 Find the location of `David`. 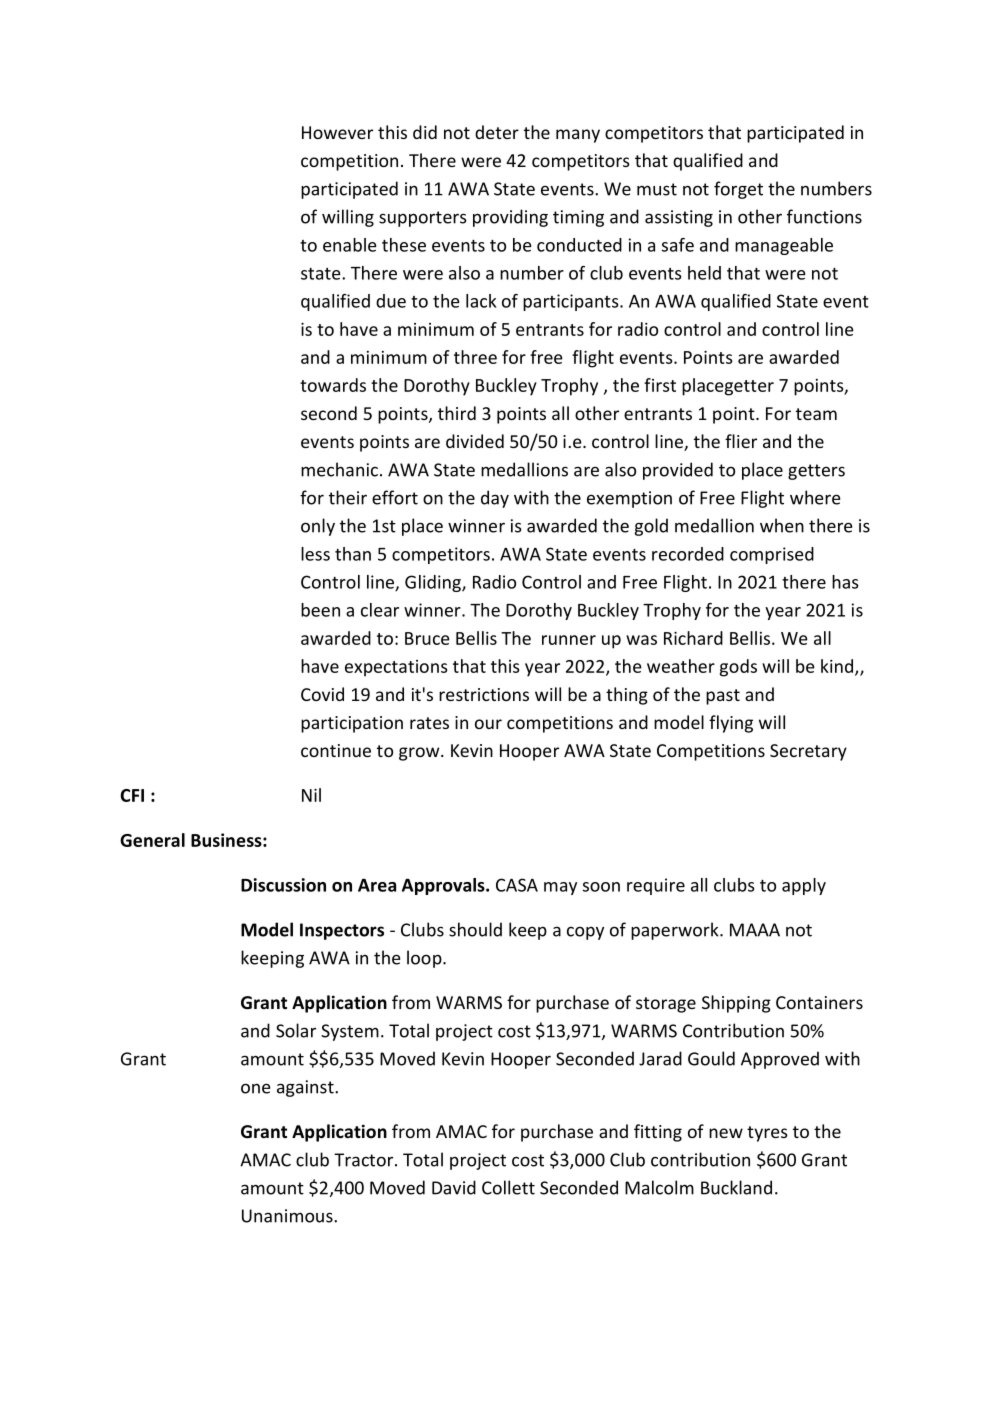

David is located at coordinates (454, 1187).
